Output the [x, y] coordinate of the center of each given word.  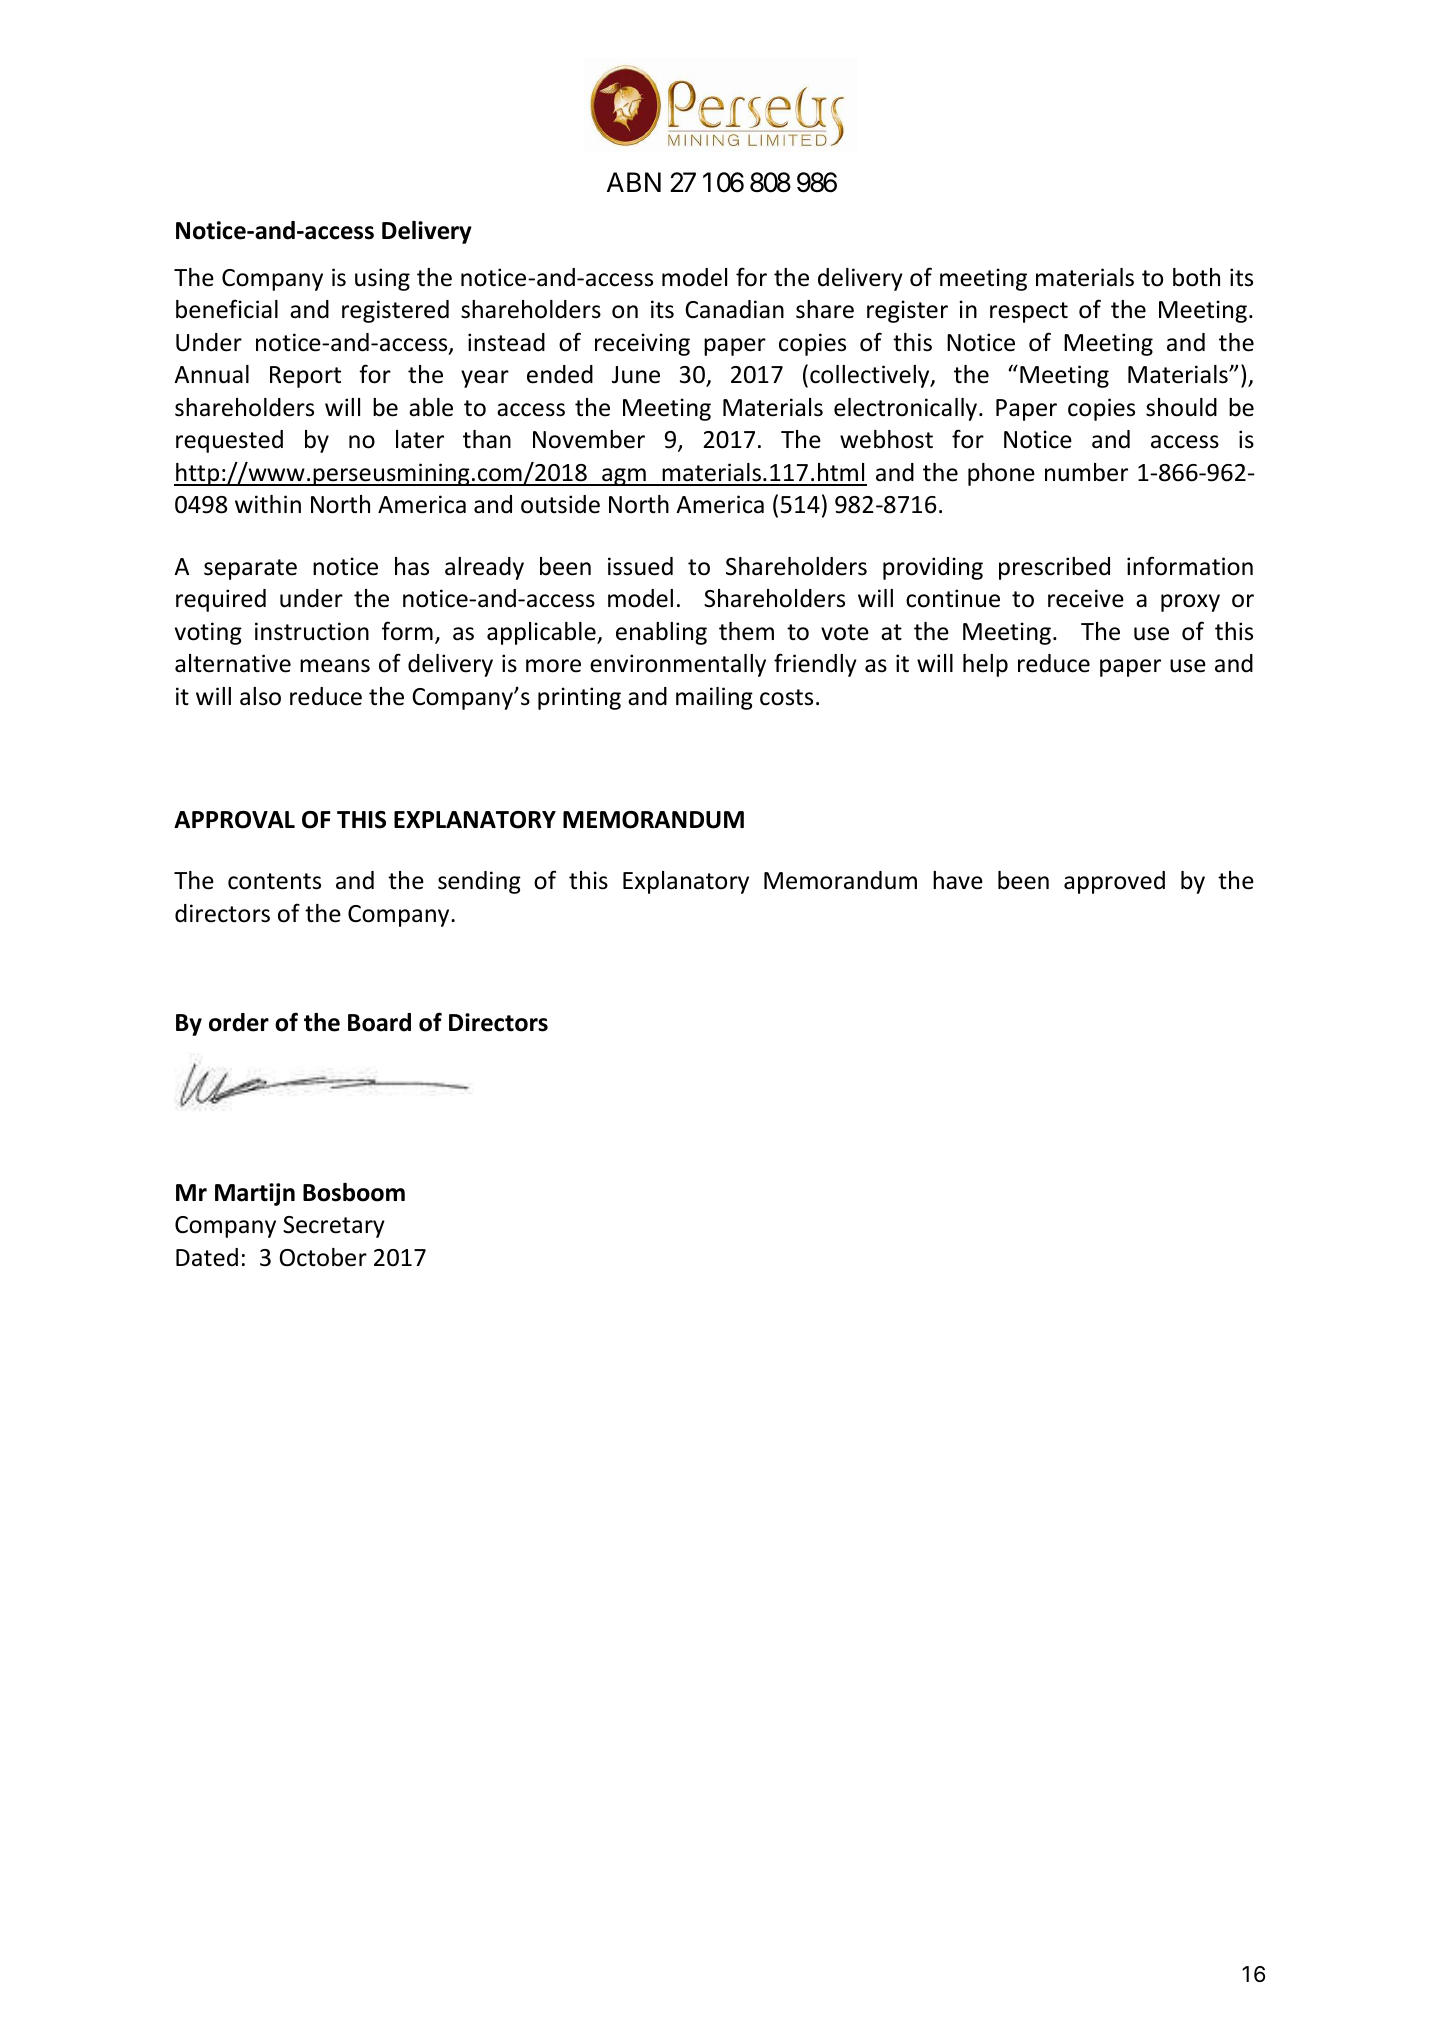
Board [379, 1022]
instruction [312, 631]
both [1196, 277]
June [636, 375]
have [958, 880]
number [1086, 472]
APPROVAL [234, 820]
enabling [661, 633]
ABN [634, 182]
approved [1114, 882]
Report [305, 377]
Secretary [334, 1227]
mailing [714, 698]
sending [479, 882]
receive [1086, 598]
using [382, 279]
